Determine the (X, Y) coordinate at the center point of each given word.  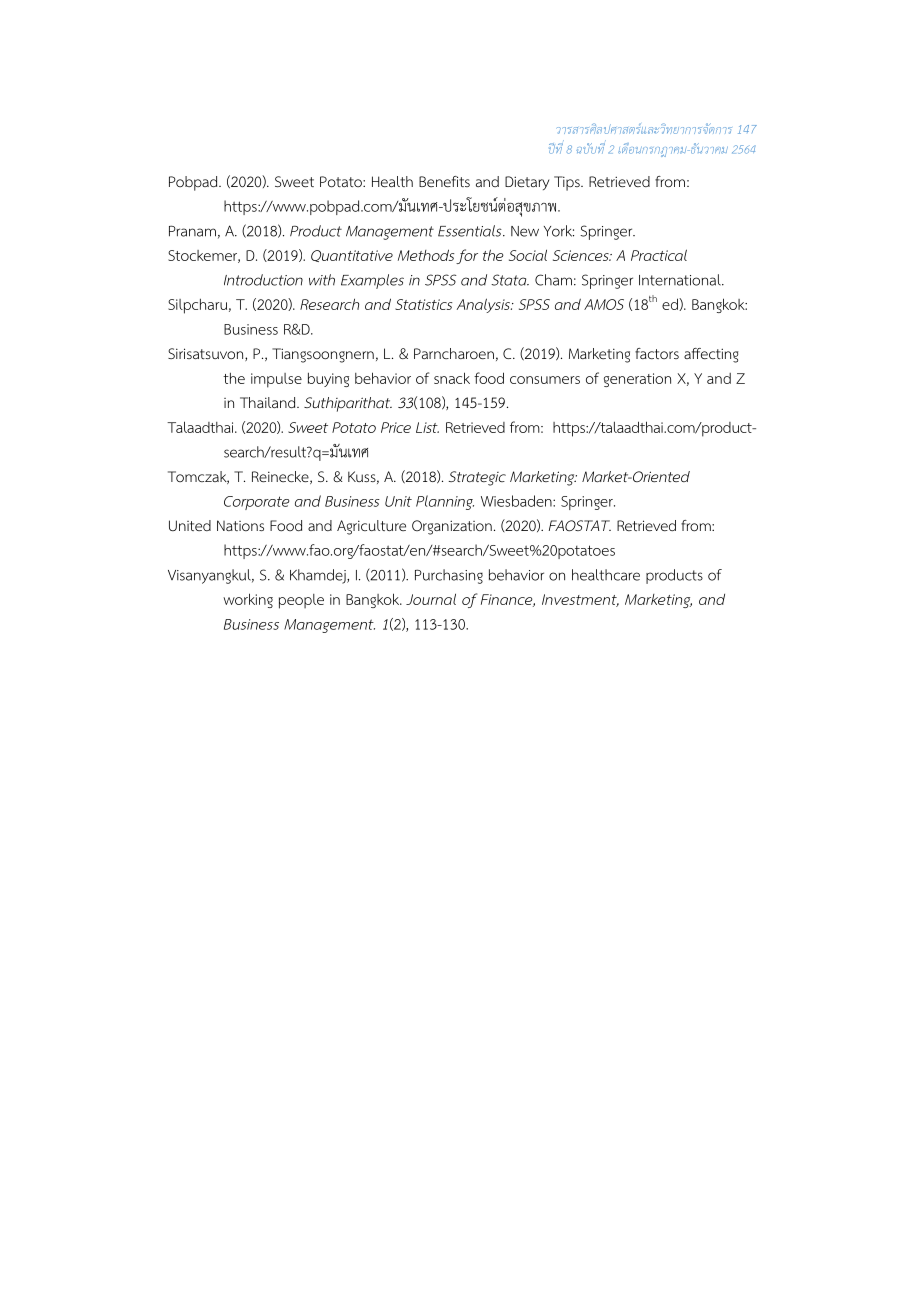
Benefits (444, 181)
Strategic (477, 478)
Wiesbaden (517, 501)
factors (657, 353)
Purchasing (449, 576)
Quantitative (352, 256)
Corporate (256, 503)
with (322, 280)
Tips (568, 183)
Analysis (485, 305)
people (301, 601)
